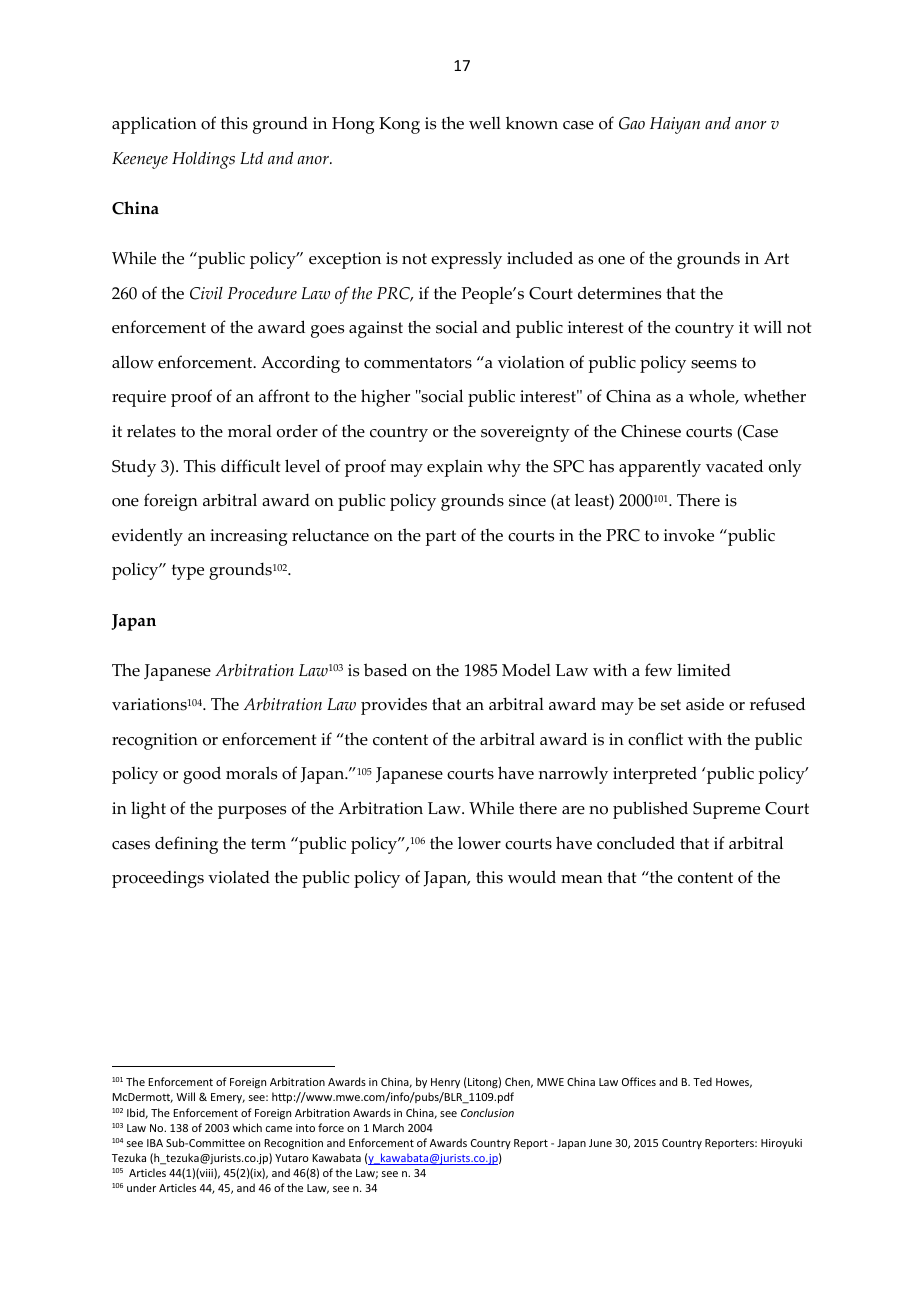 The height and width of the screenshot is (1308, 924). I want to click on commentators, so click(418, 363).
